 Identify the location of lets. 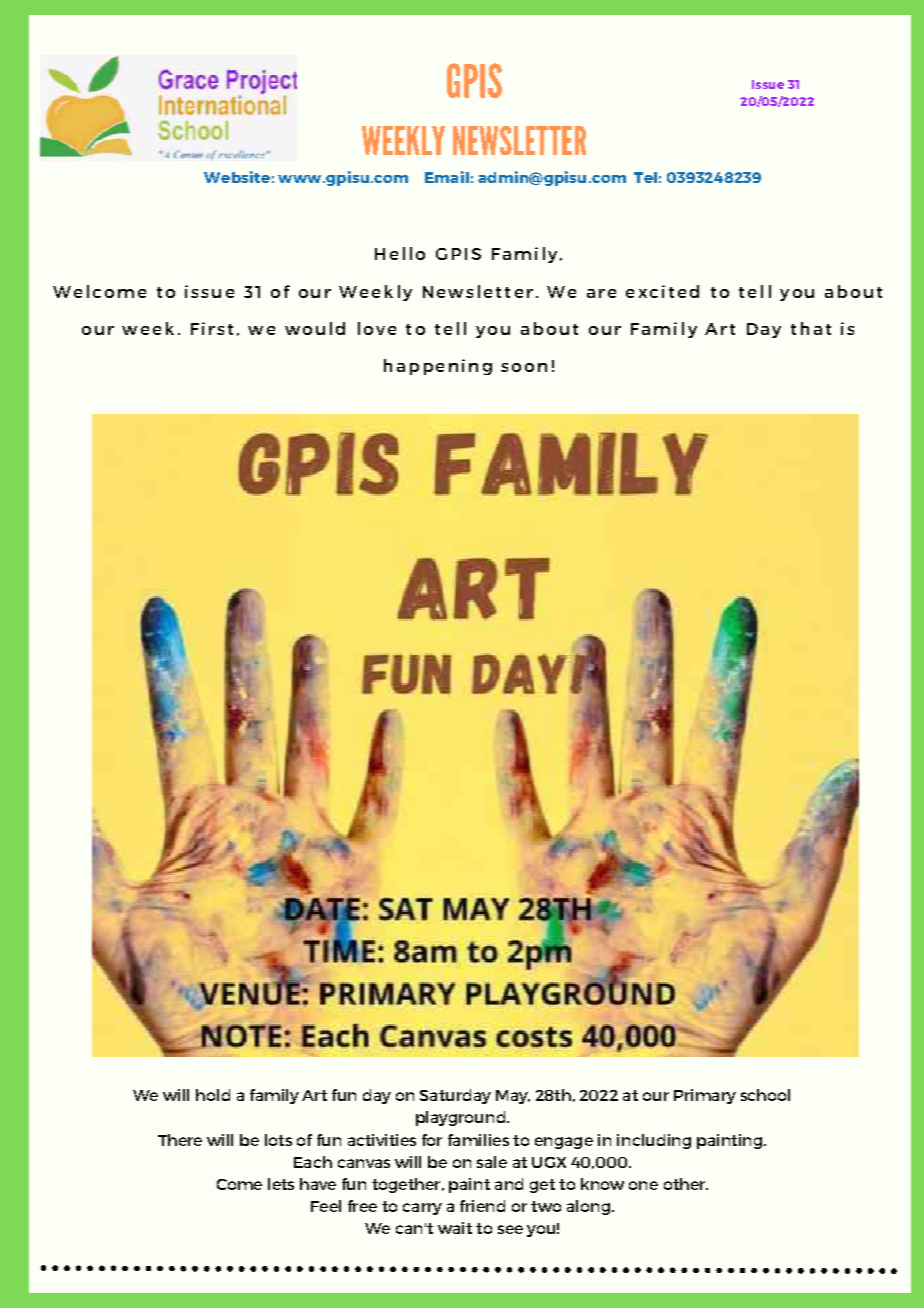
(281, 1184).
